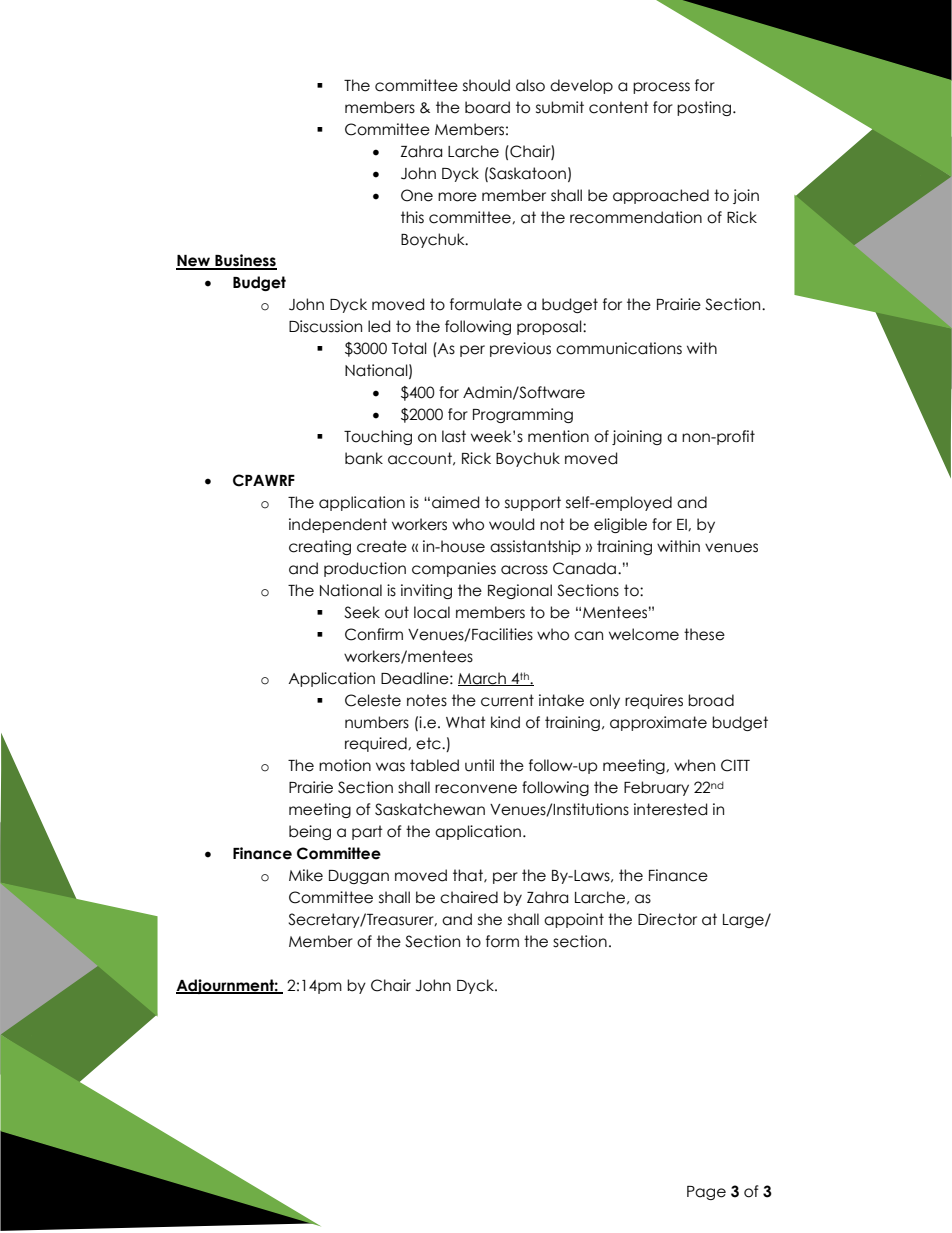 This screenshot has height=1233, width=952. What do you see at coordinates (325, 326) in the screenshot?
I see `Discussion` at bounding box center [325, 326].
